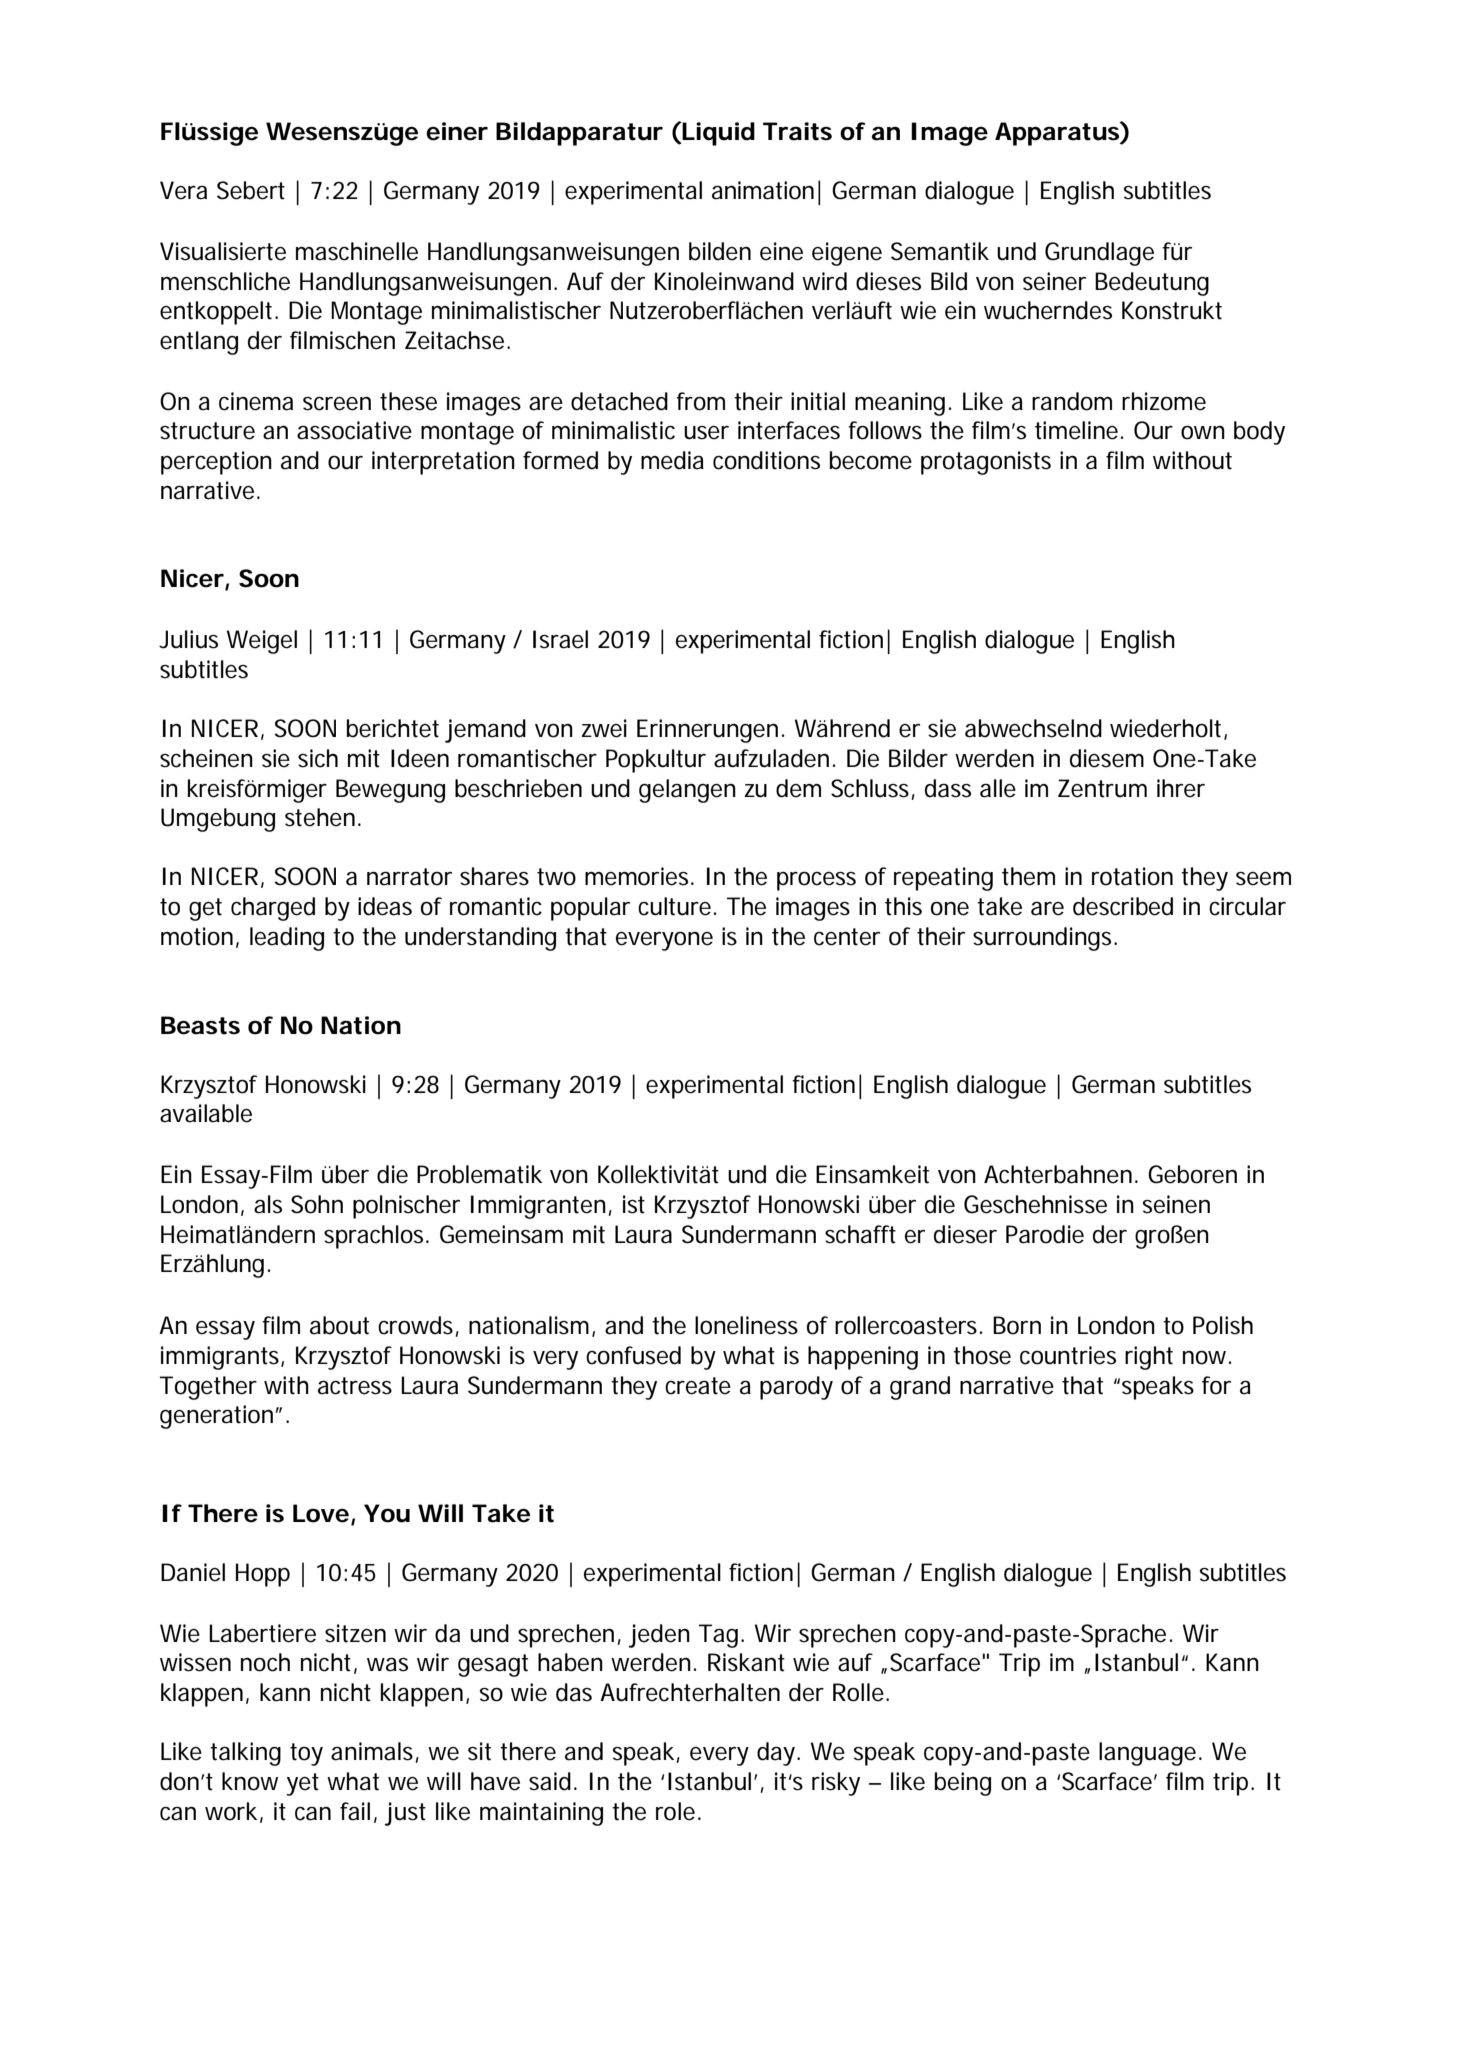 The width and height of the document is (1461, 2067). Describe the element at coordinates (1164, 401) in the document. I see `rhizome` at that location.
